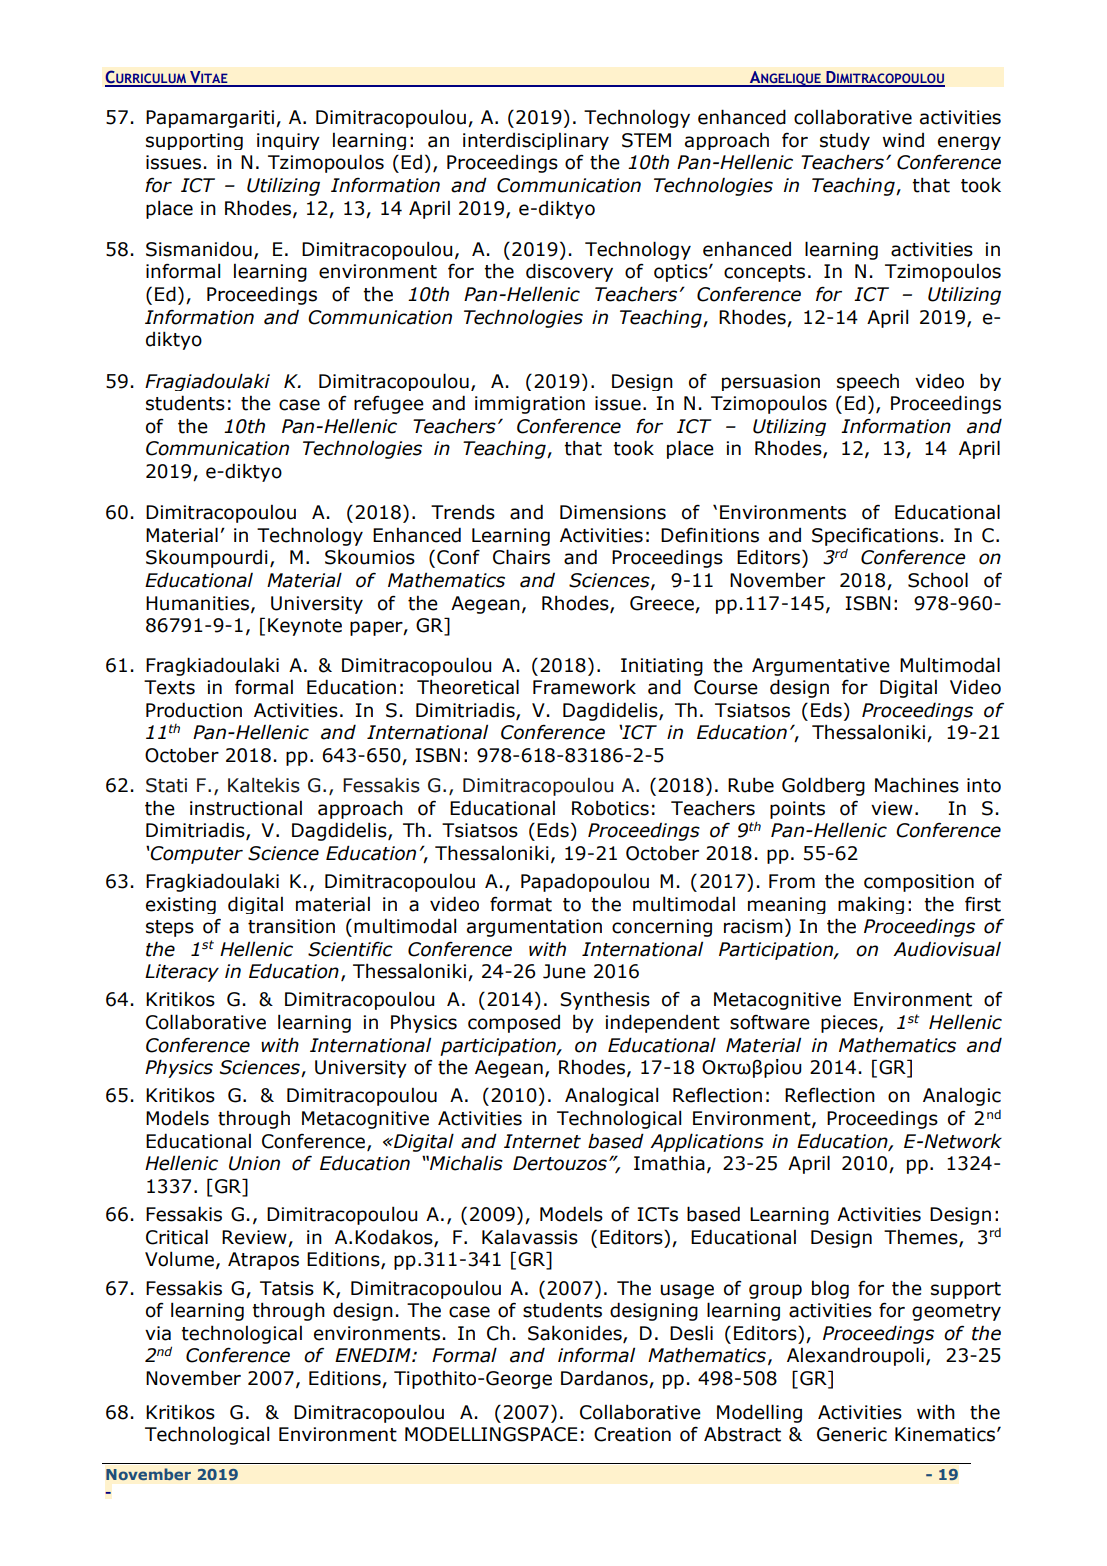 Image resolution: width=1107 pixels, height=1566 pixels. I want to click on School, so click(938, 580).
